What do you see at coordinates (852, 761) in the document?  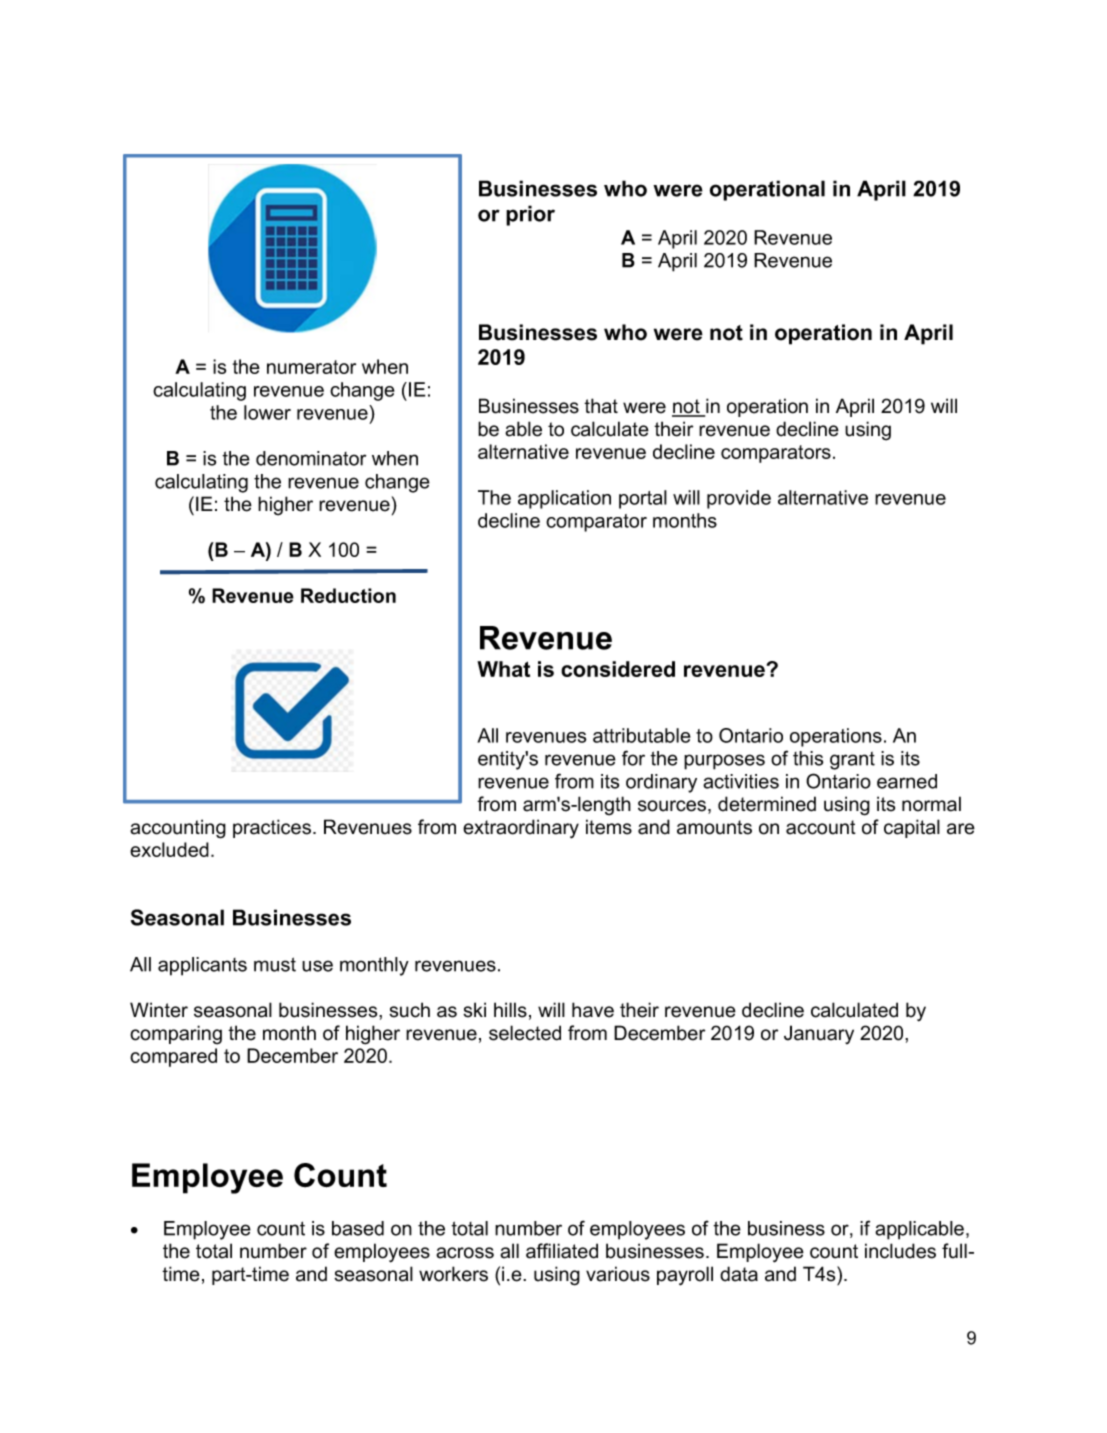 I see `grant` at bounding box center [852, 761].
